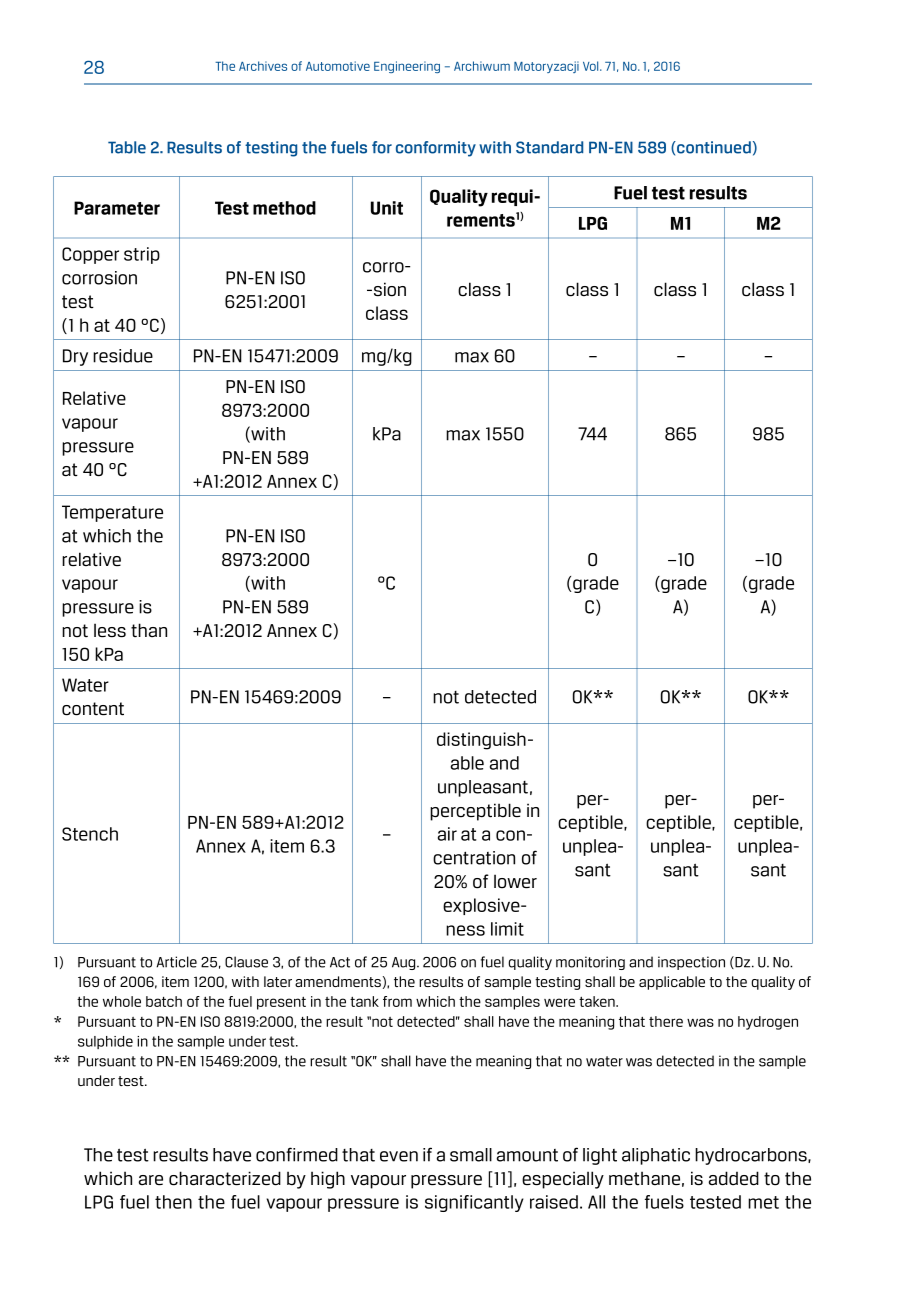  I want to click on inspection, so click(691, 963).
